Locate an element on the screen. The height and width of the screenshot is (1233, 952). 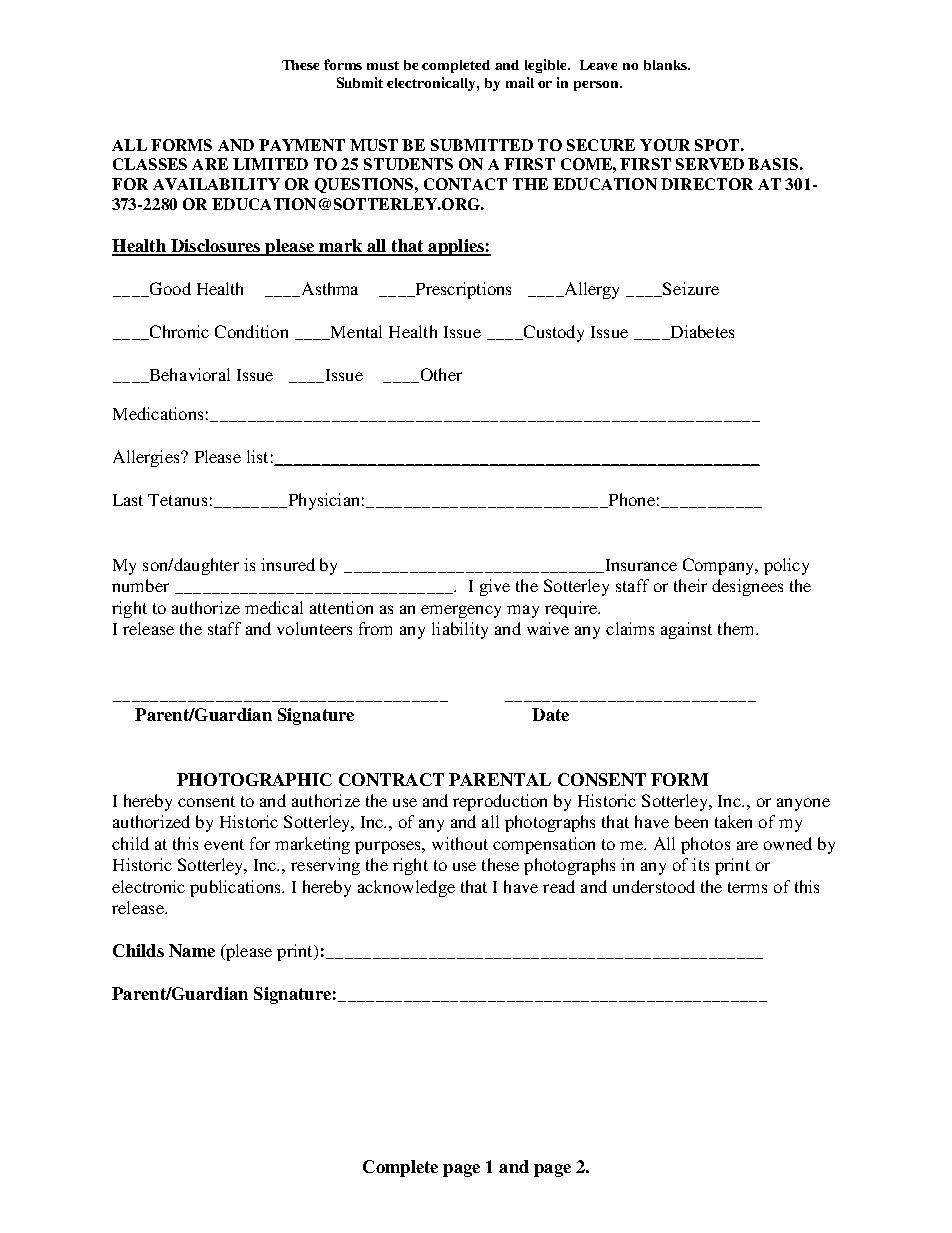
them is located at coordinates (737, 628).
